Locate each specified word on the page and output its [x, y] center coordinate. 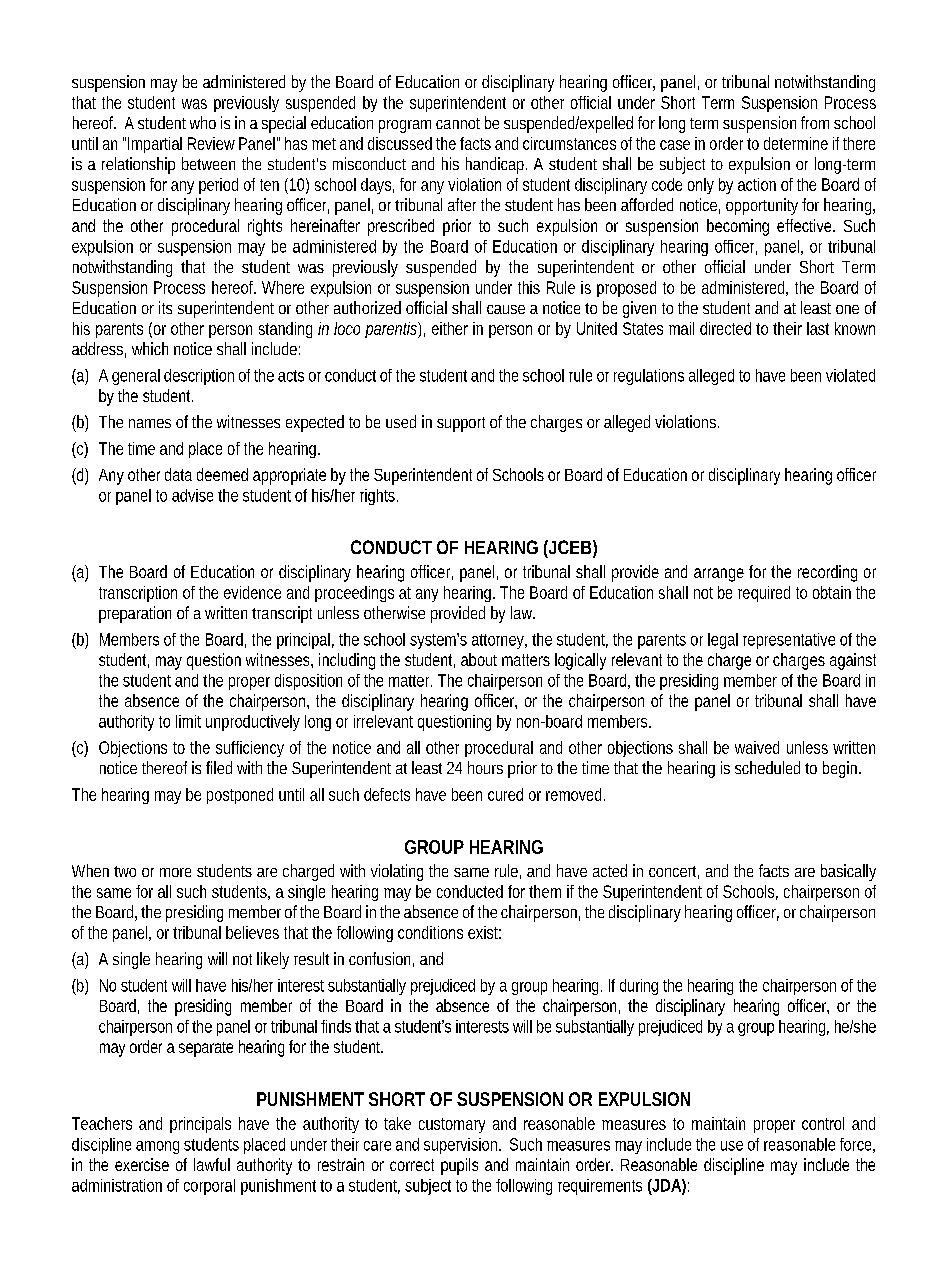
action [757, 184]
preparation [135, 614]
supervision [462, 1146]
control [823, 1123]
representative [789, 641]
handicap [496, 165]
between [208, 163]
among [157, 1147]
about [479, 659]
